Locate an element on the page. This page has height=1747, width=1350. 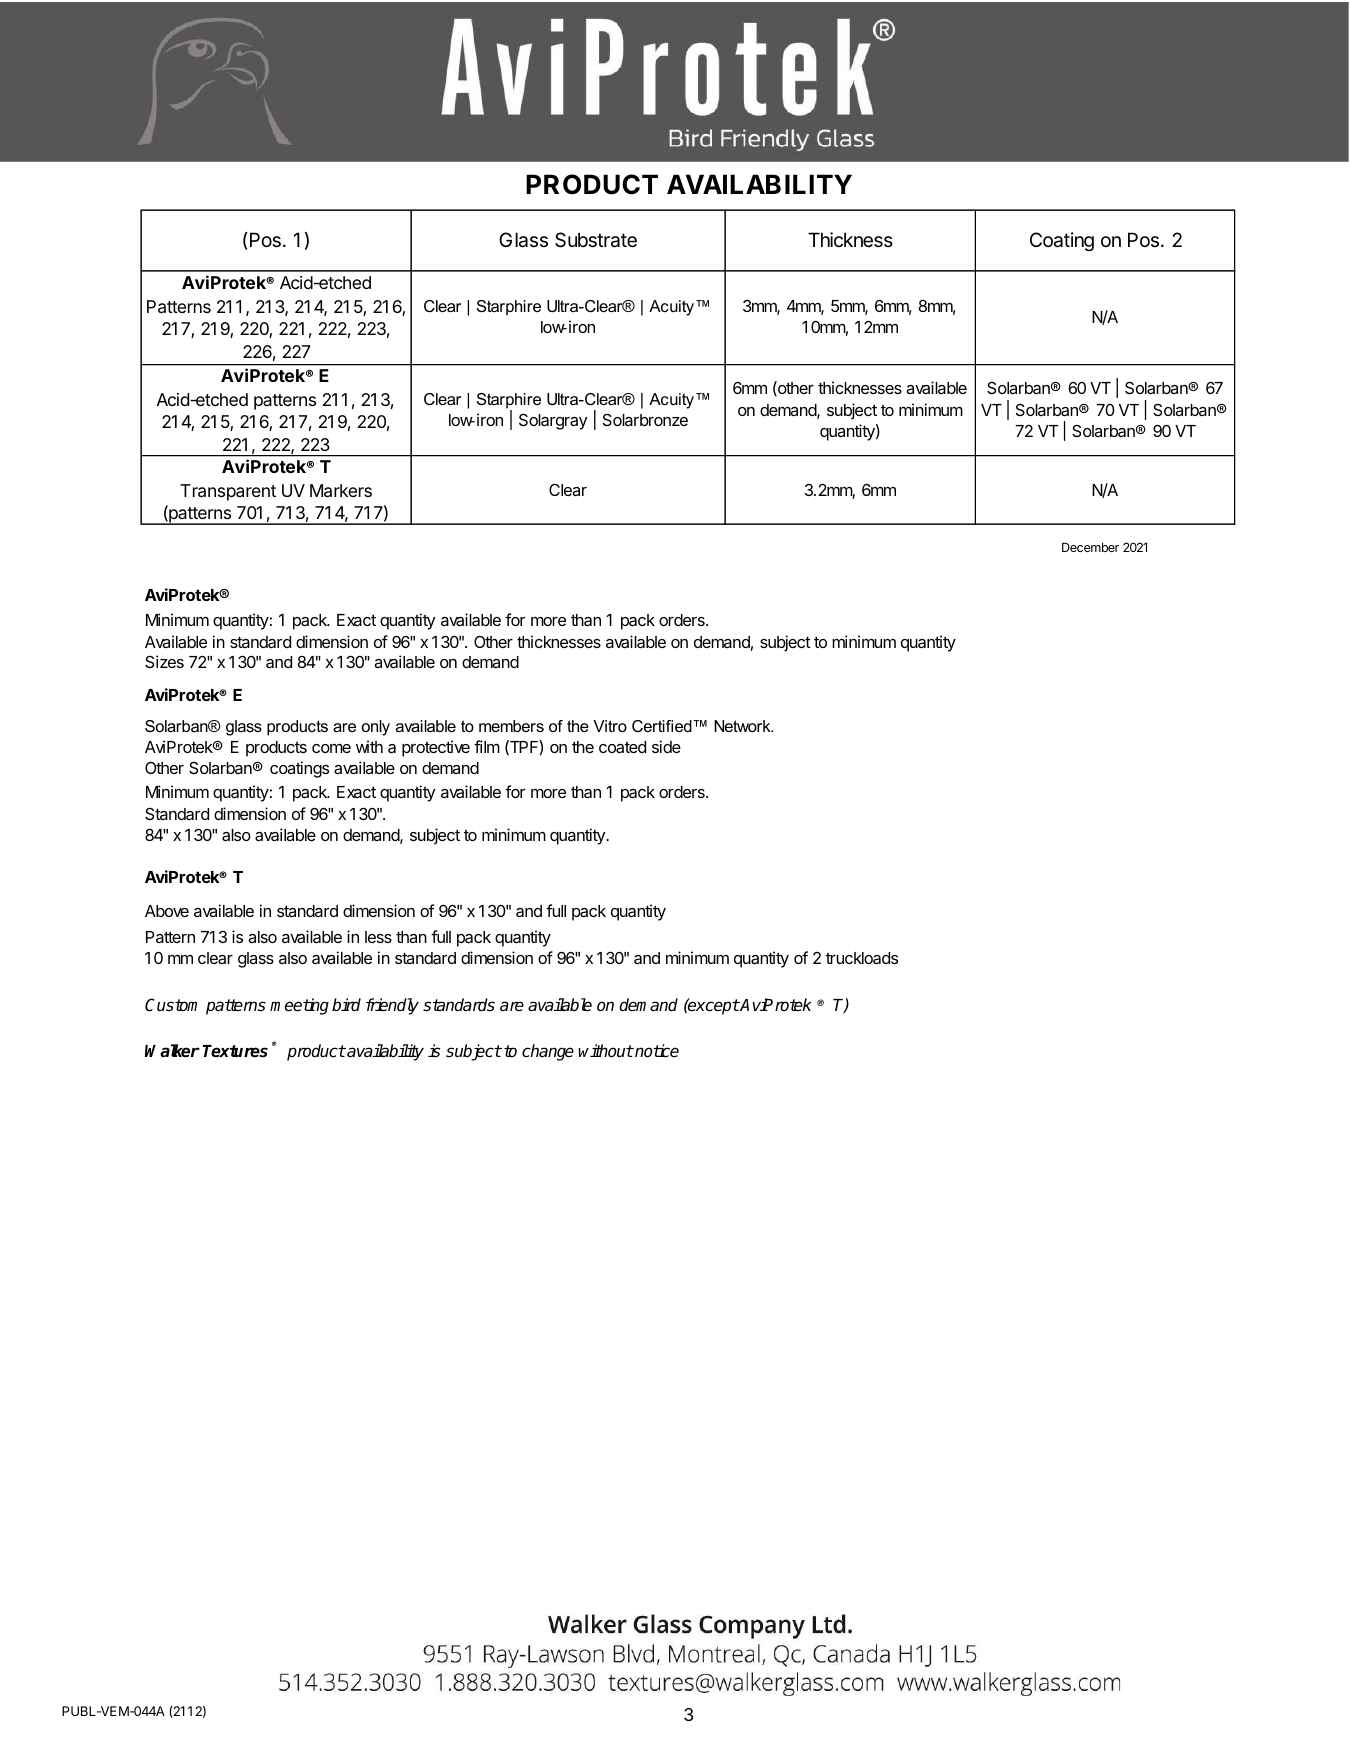
Vitro is located at coordinates (610, 726).
